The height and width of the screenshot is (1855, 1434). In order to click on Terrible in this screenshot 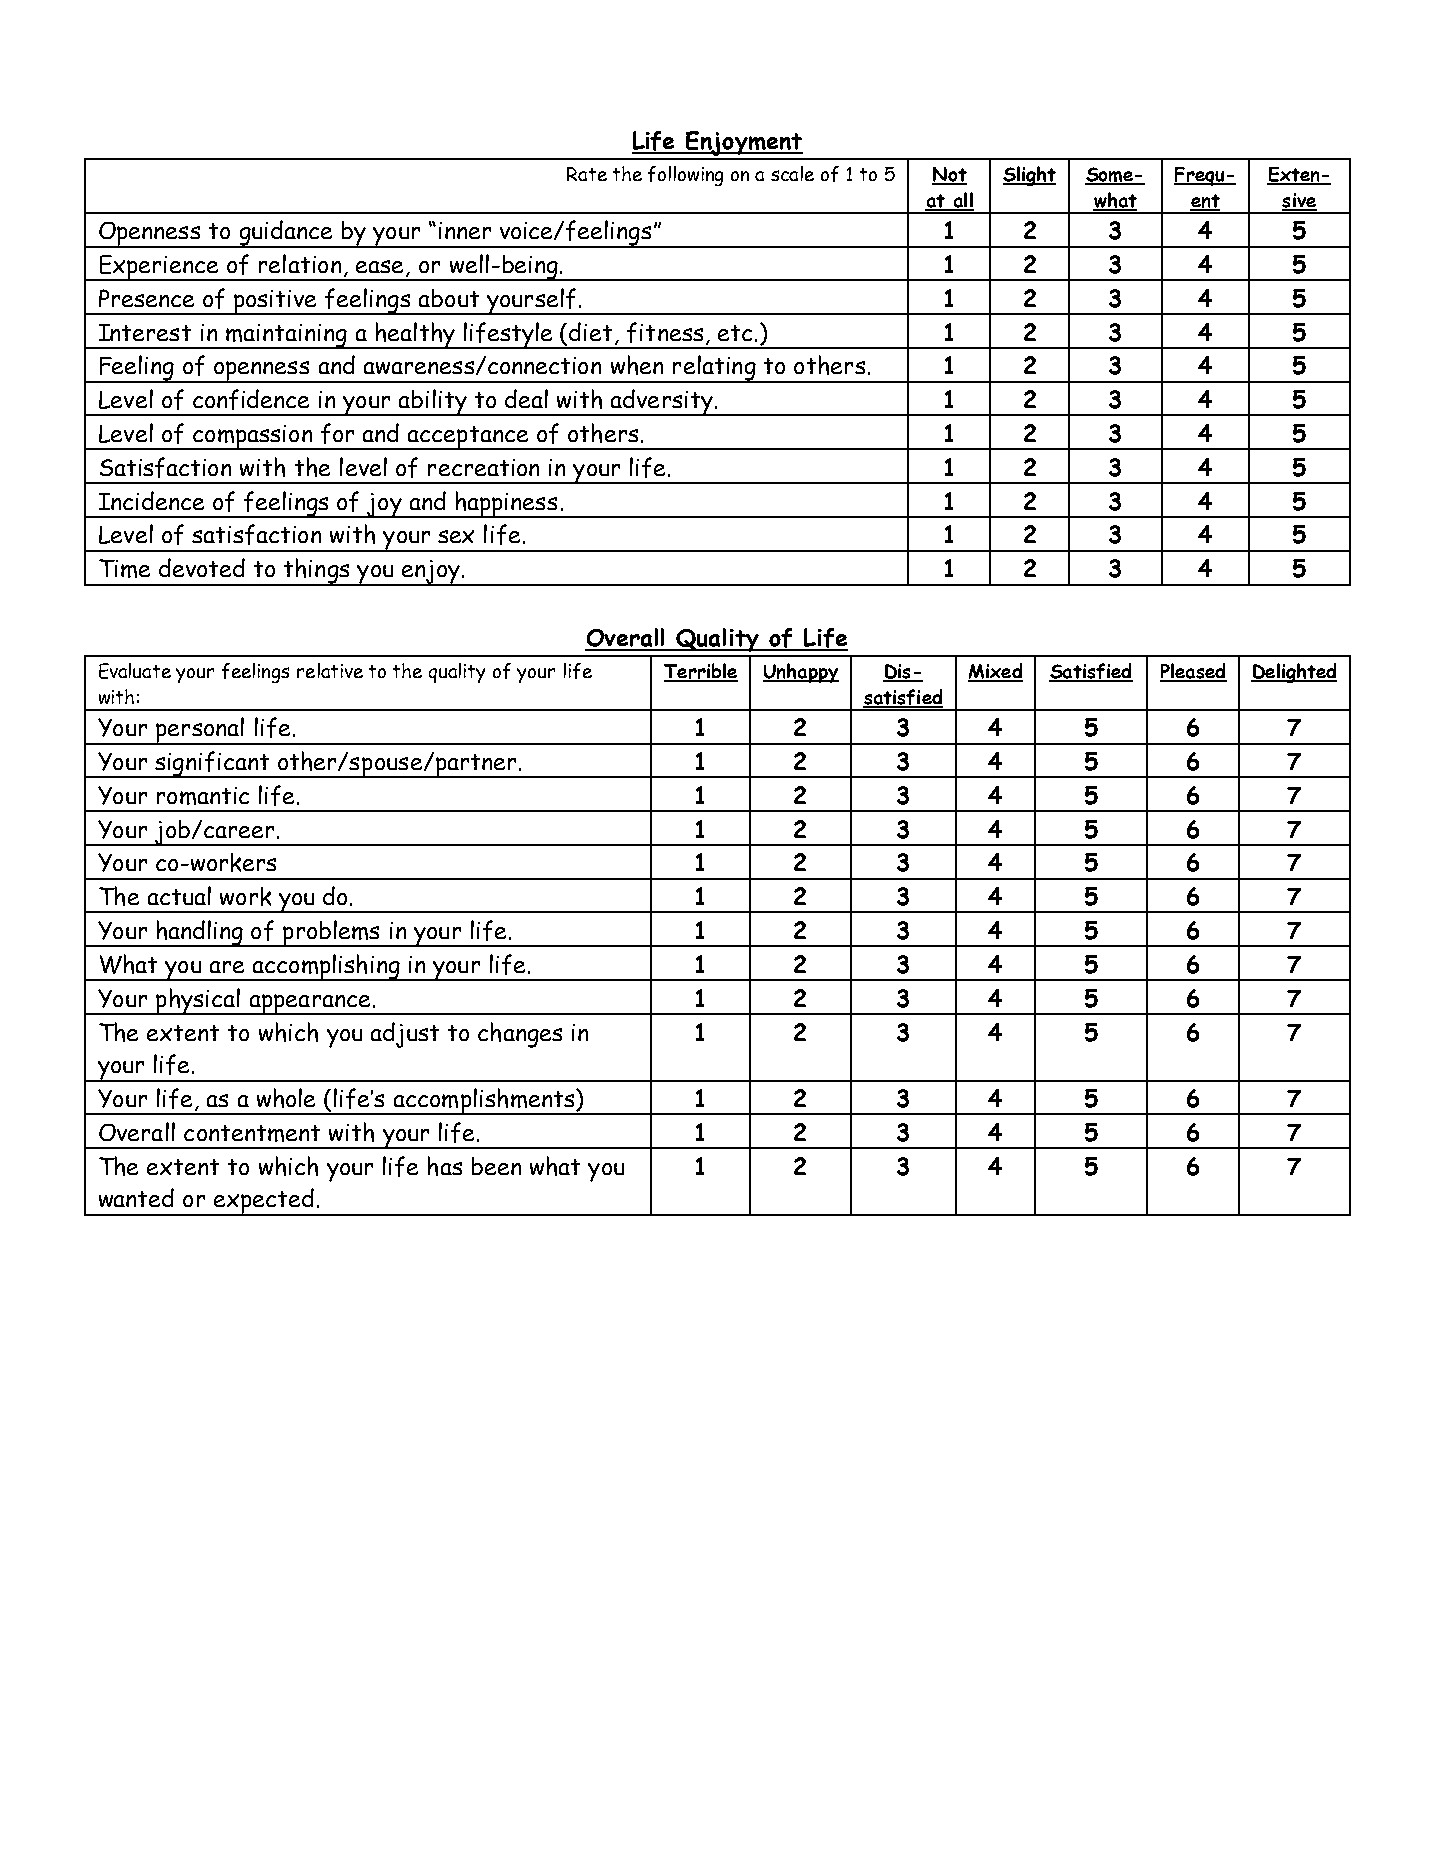, I will do `click(701, 672)`.
